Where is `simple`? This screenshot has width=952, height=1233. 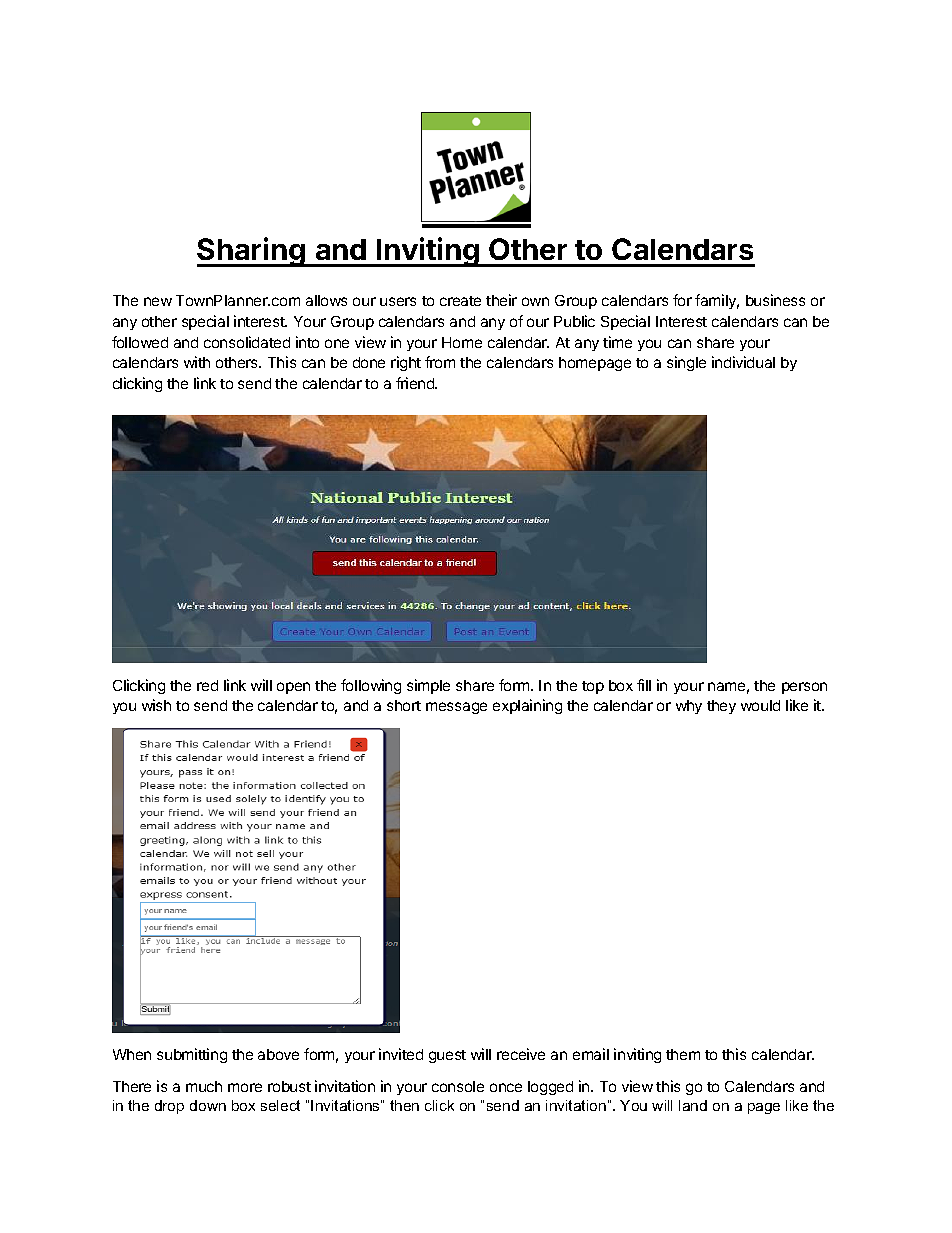 simple is located at coordinates (428, 686).
